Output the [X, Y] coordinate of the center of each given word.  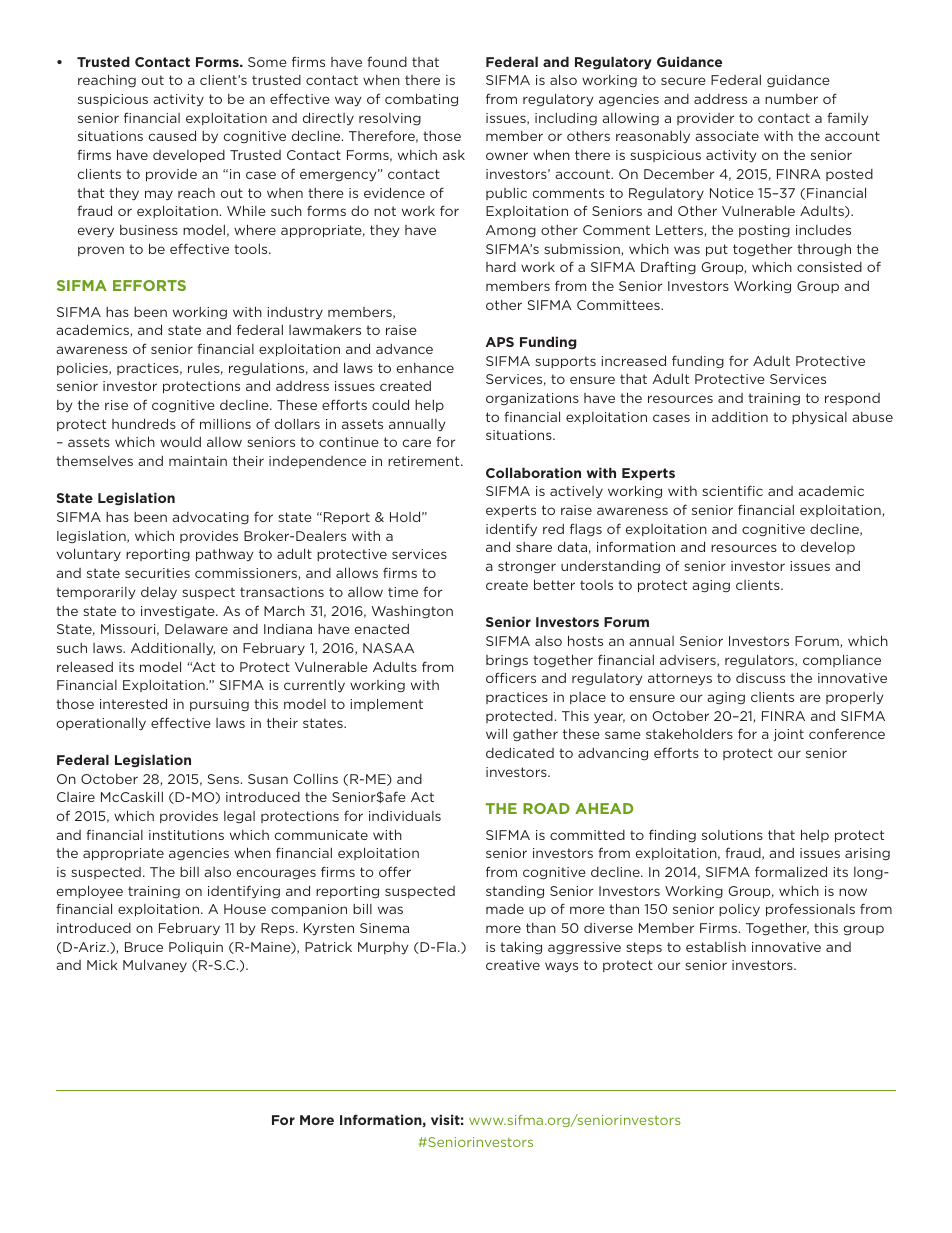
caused [172, 135]
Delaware [196, 629]
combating [421, 100]
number [791, 99]
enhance [425, 368]
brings [507, 661]
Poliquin [196, 948]
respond [852, 399]
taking [521, 948]
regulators [760, 660]
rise [116, 405]
